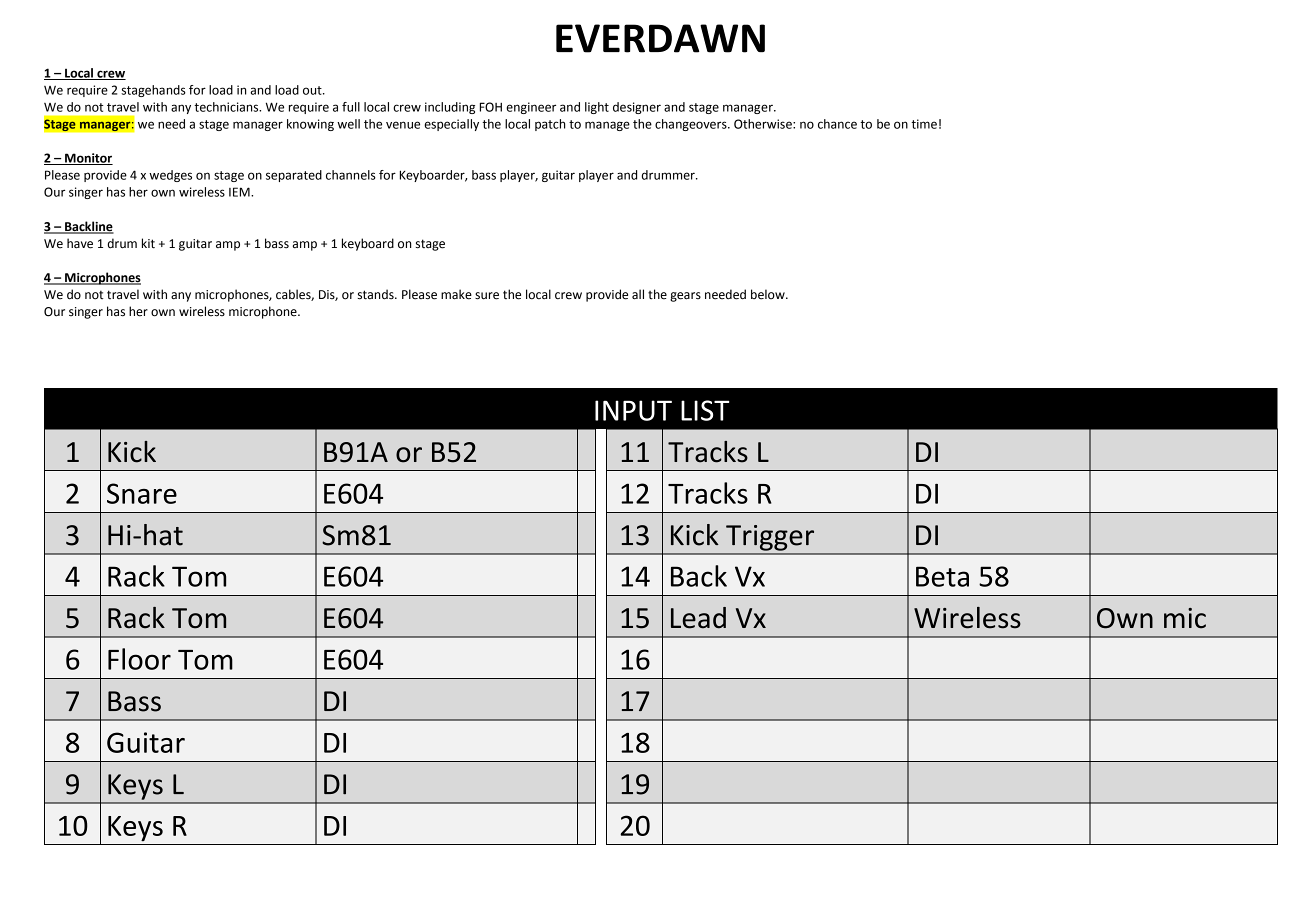 The image size is (1308, 924). Describe the element at coordinates (487, 296) in the page. I see `sure` at that location.
